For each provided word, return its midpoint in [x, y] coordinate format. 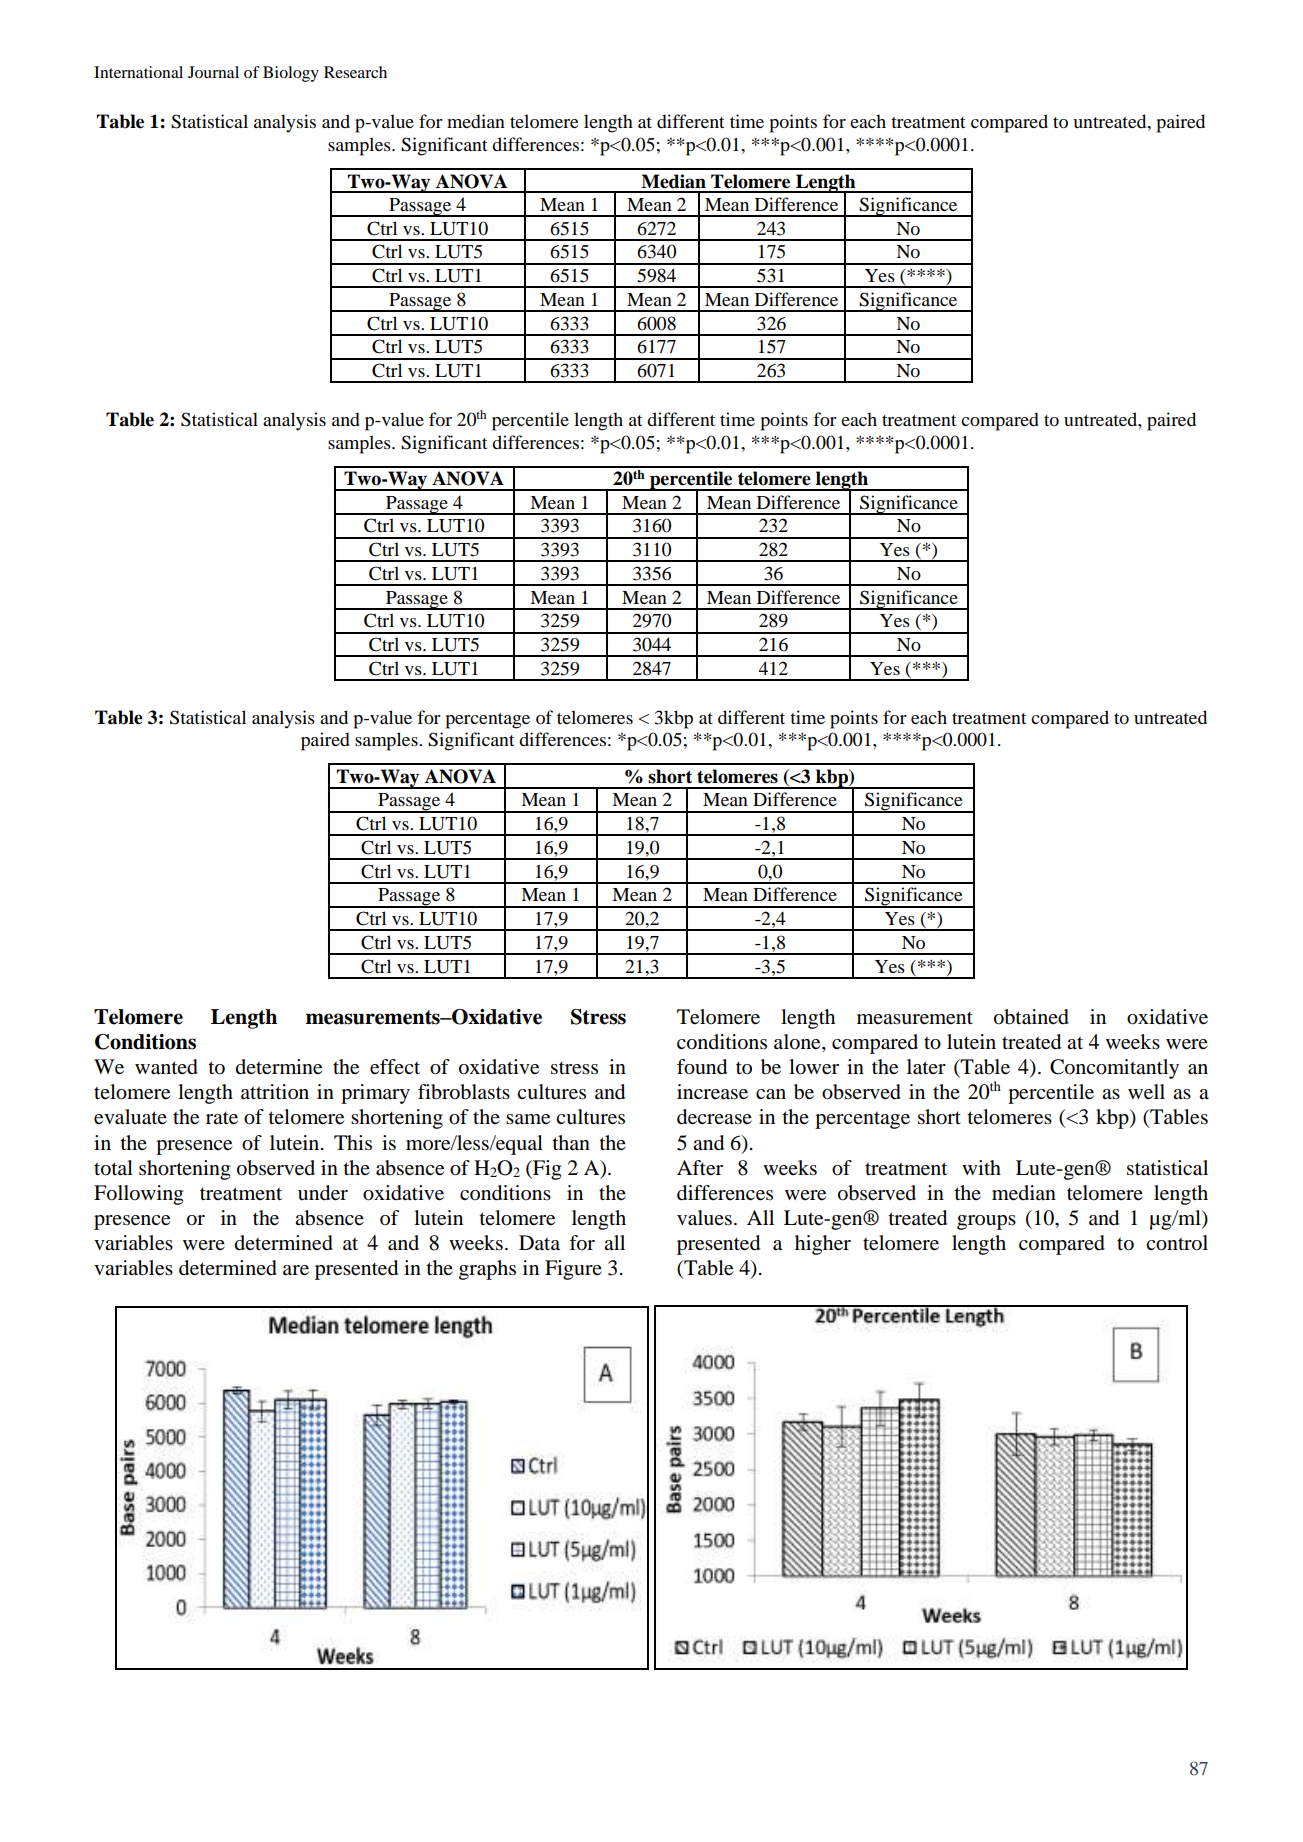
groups [986, 1222]
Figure [573, 1270]
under [323, 1193]
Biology [291, 74]
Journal [213, 72]
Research [355, 72]
